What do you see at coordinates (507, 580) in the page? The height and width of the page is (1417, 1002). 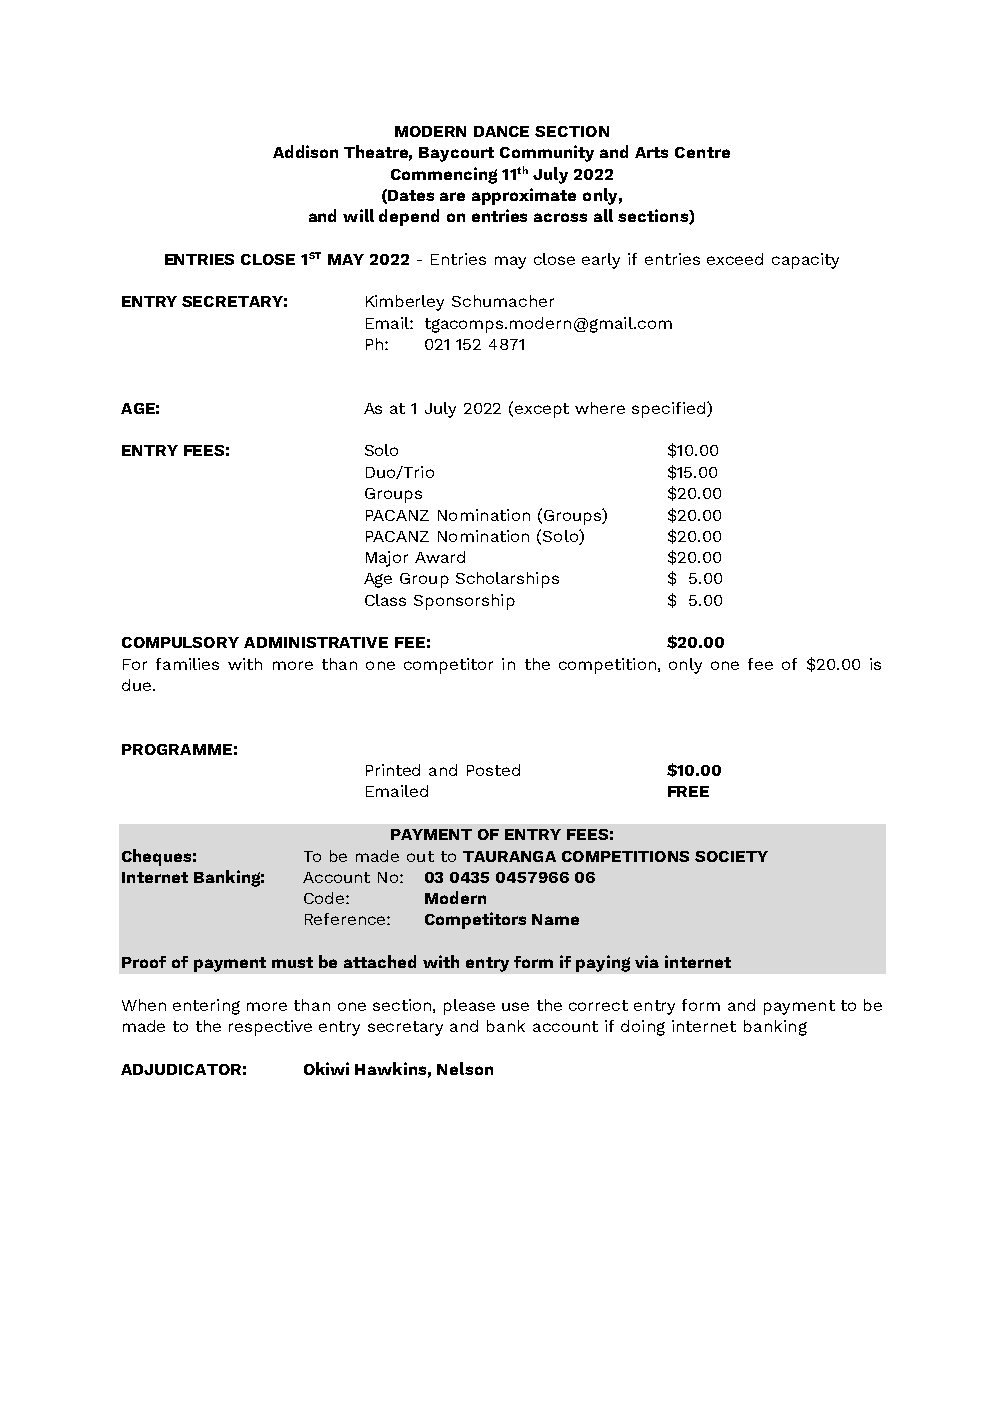 I see `Scholarships` at bounding box center [507, 580].
